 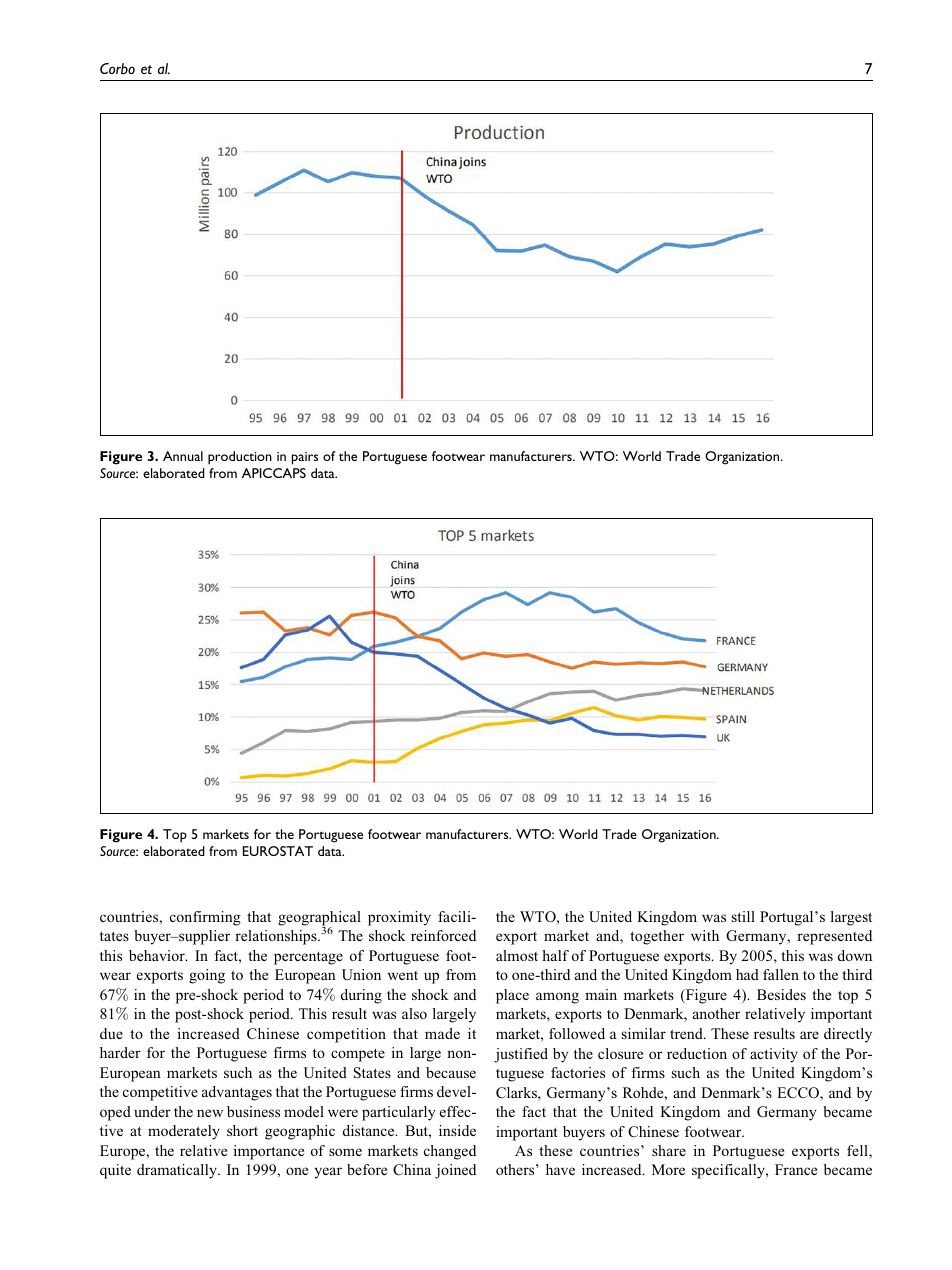 I want to click on production, so click(x=240, y=458).
